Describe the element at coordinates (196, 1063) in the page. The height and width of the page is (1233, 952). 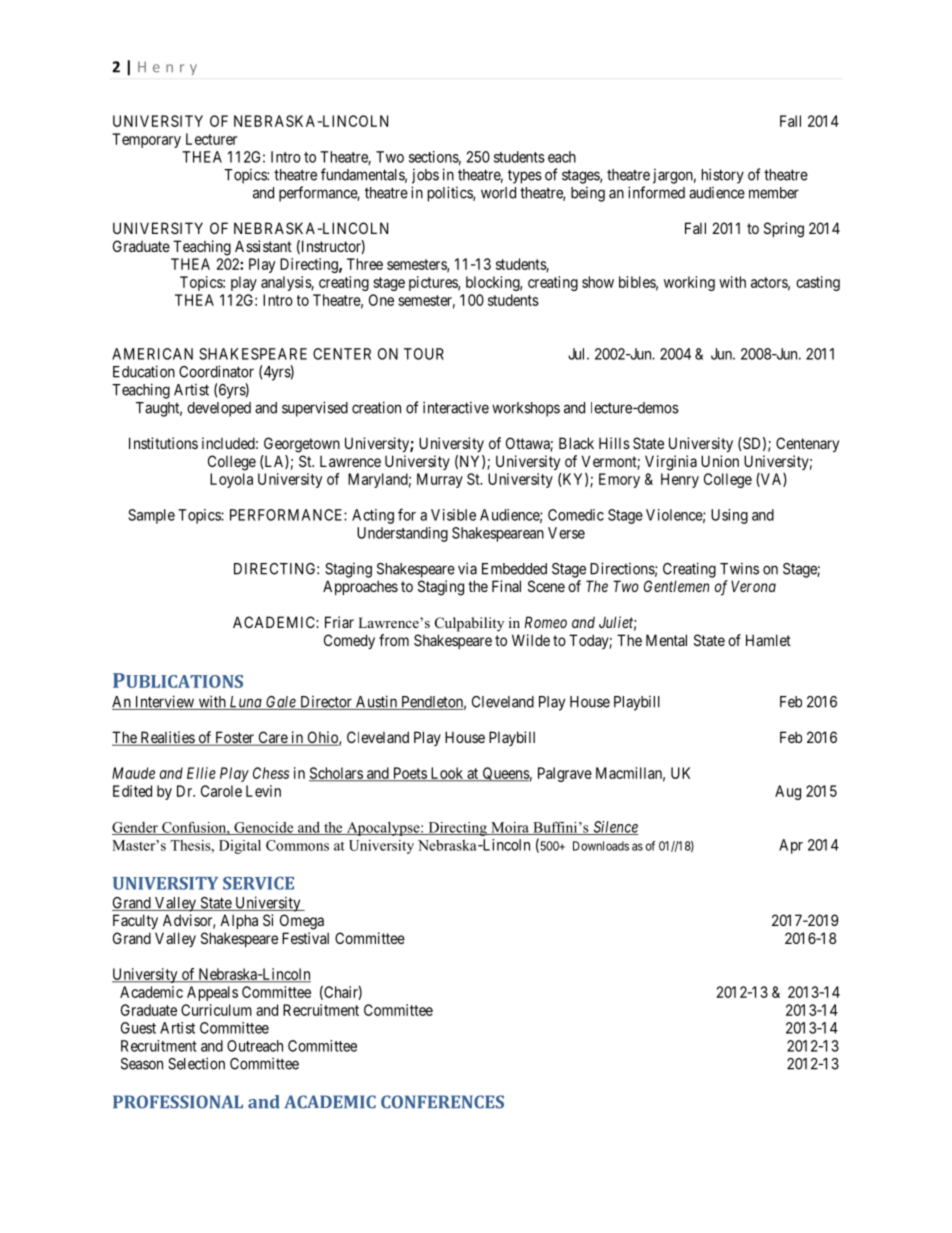
I see `Selection` at that location.
